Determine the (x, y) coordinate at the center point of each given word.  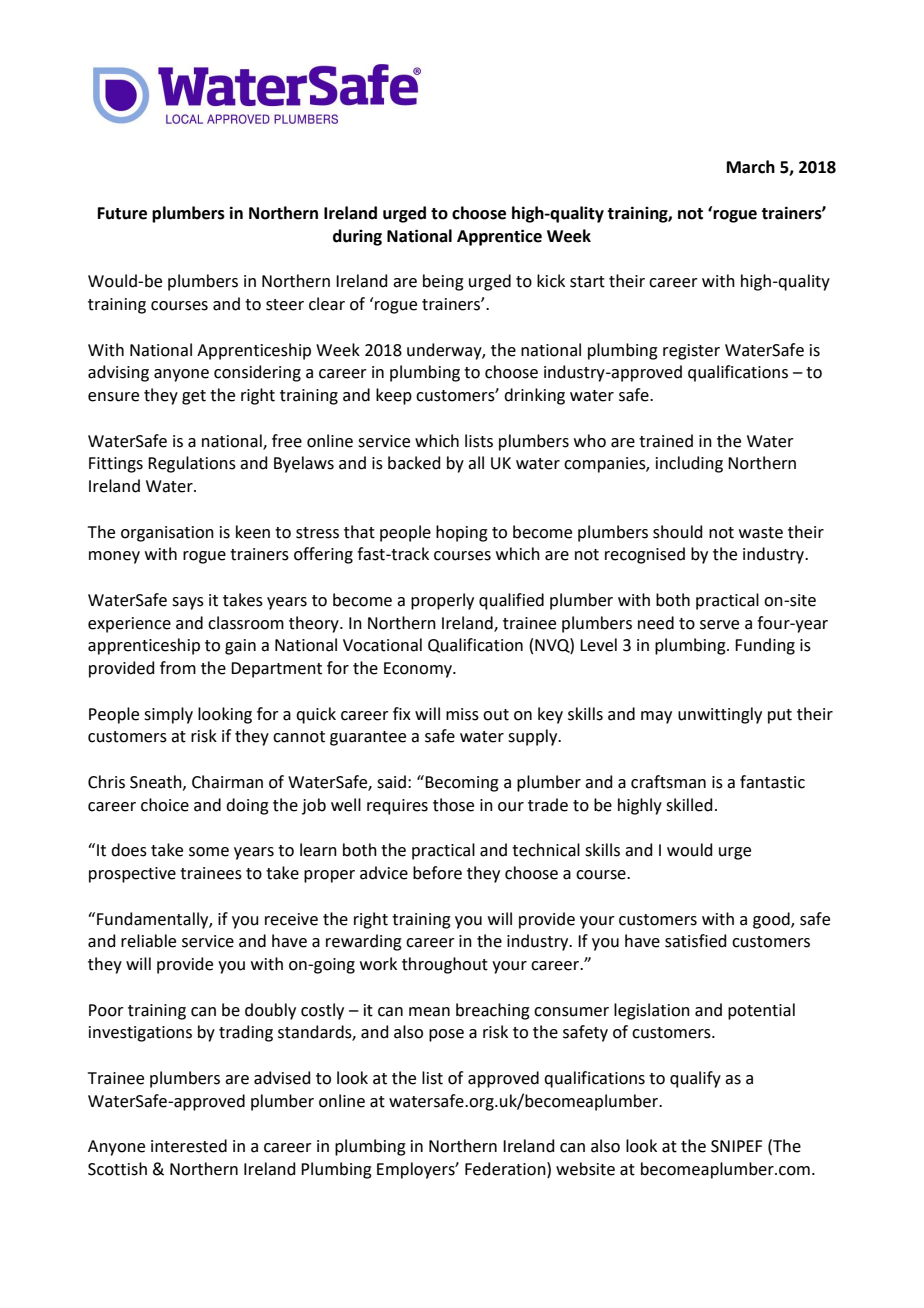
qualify (695, 1079)
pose (446, 1035)
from (178, 668)
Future (122, 213)
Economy (419, 670)
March (751, 167)
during (357, 237)
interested (189, 1146)
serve (719, 625)
